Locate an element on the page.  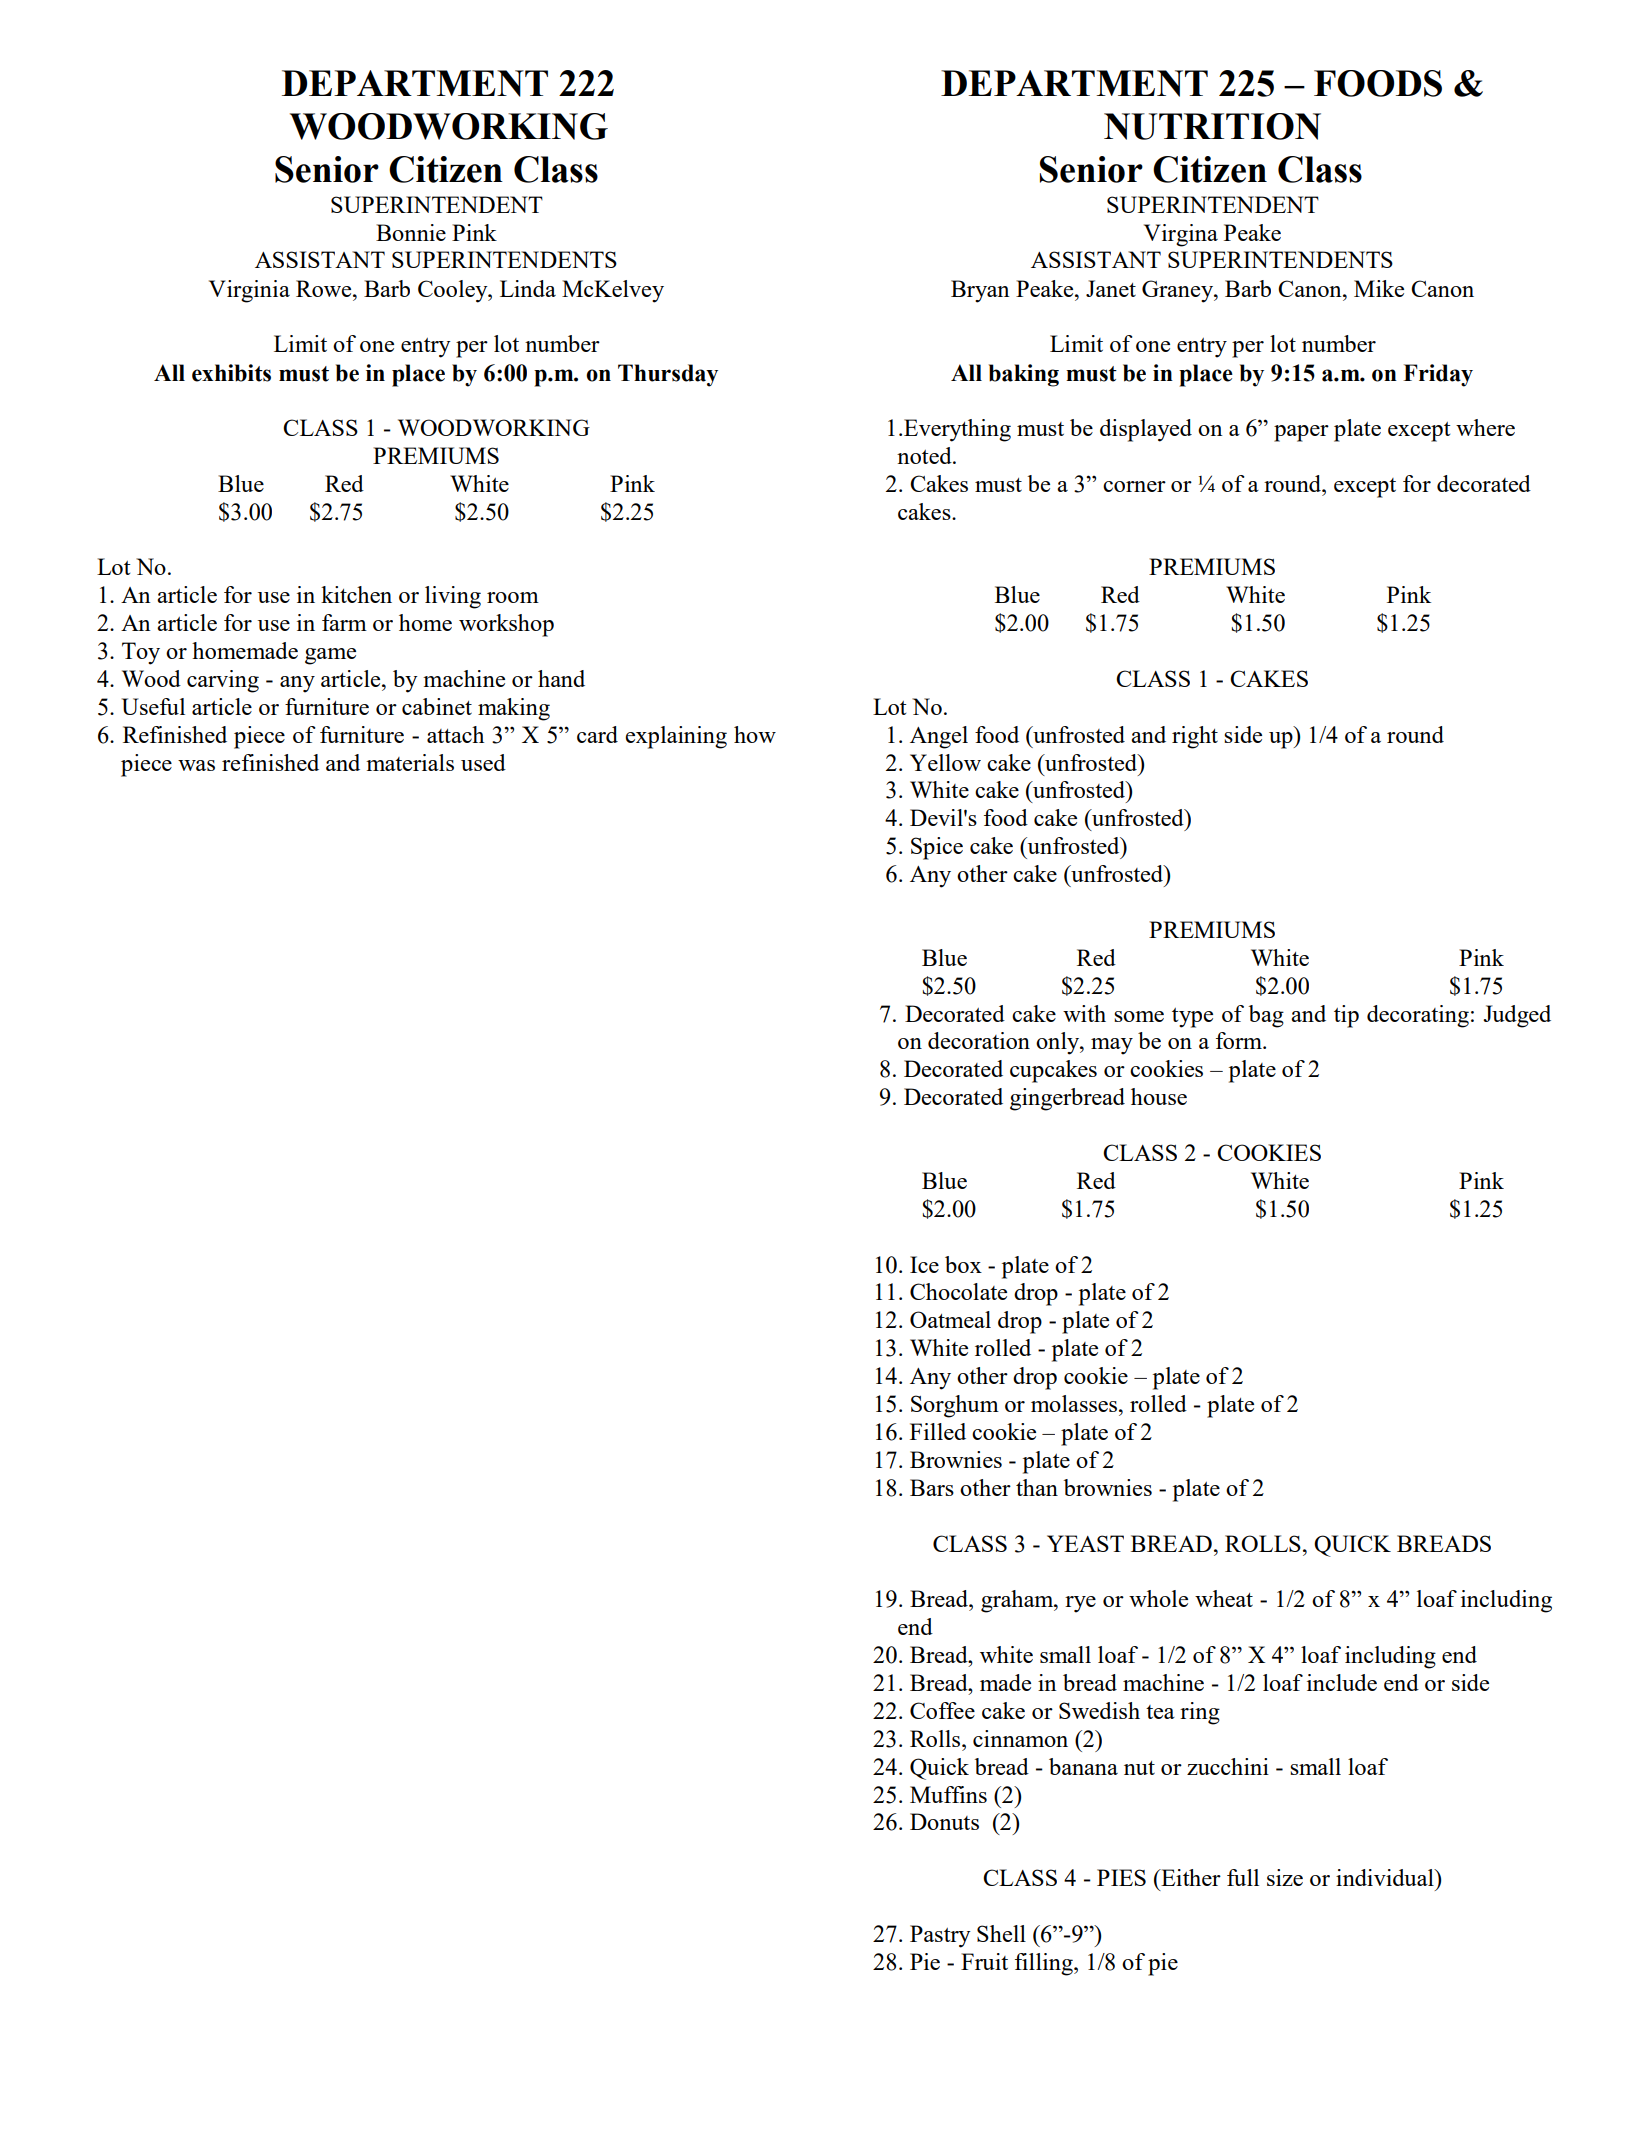
Fruit is located at coordinates (984, 1961).
